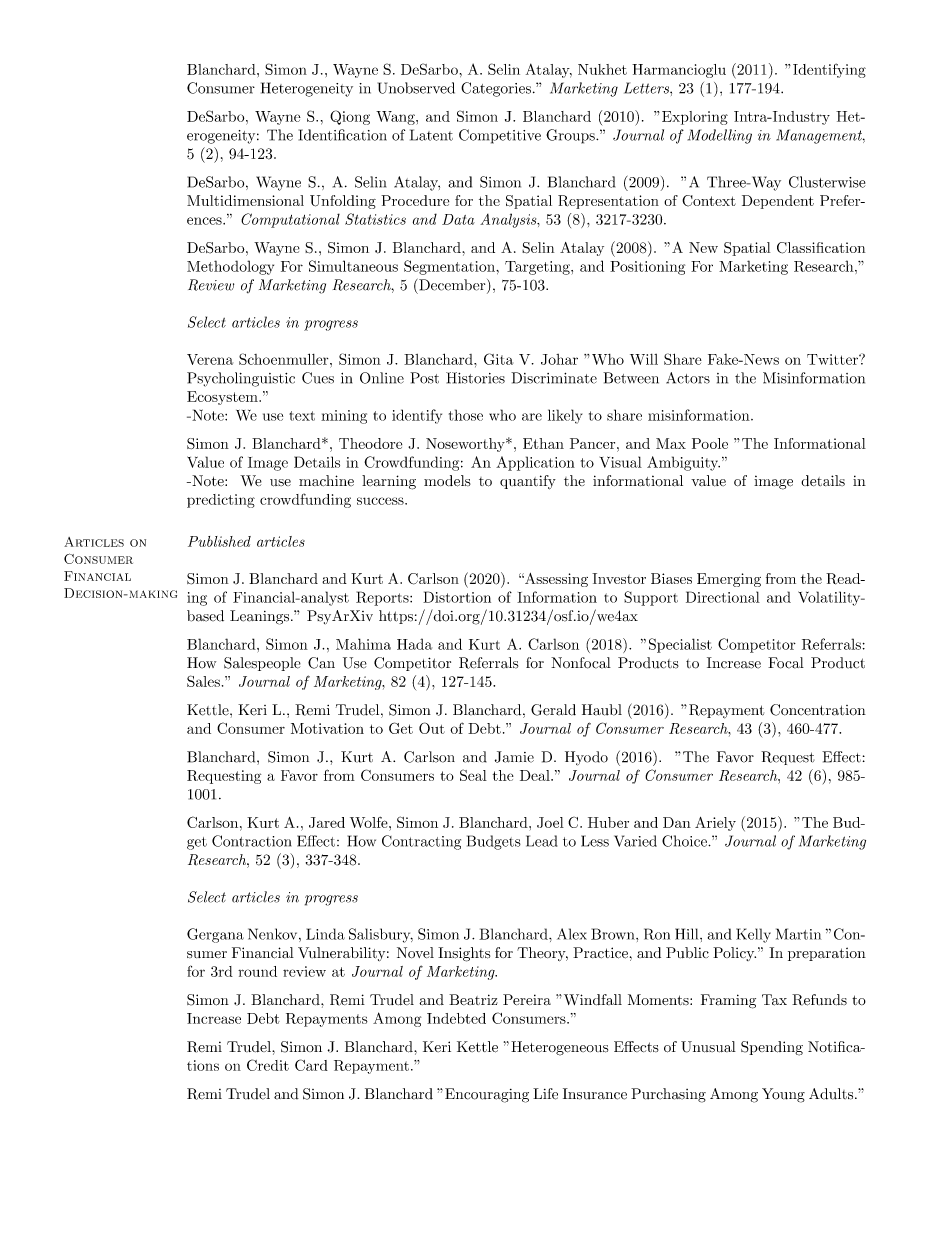 This screenshot has width=952, height=1233. Describe the element at coordinates (729, 580) in the screenshot. I see `Emerging` at that location.
